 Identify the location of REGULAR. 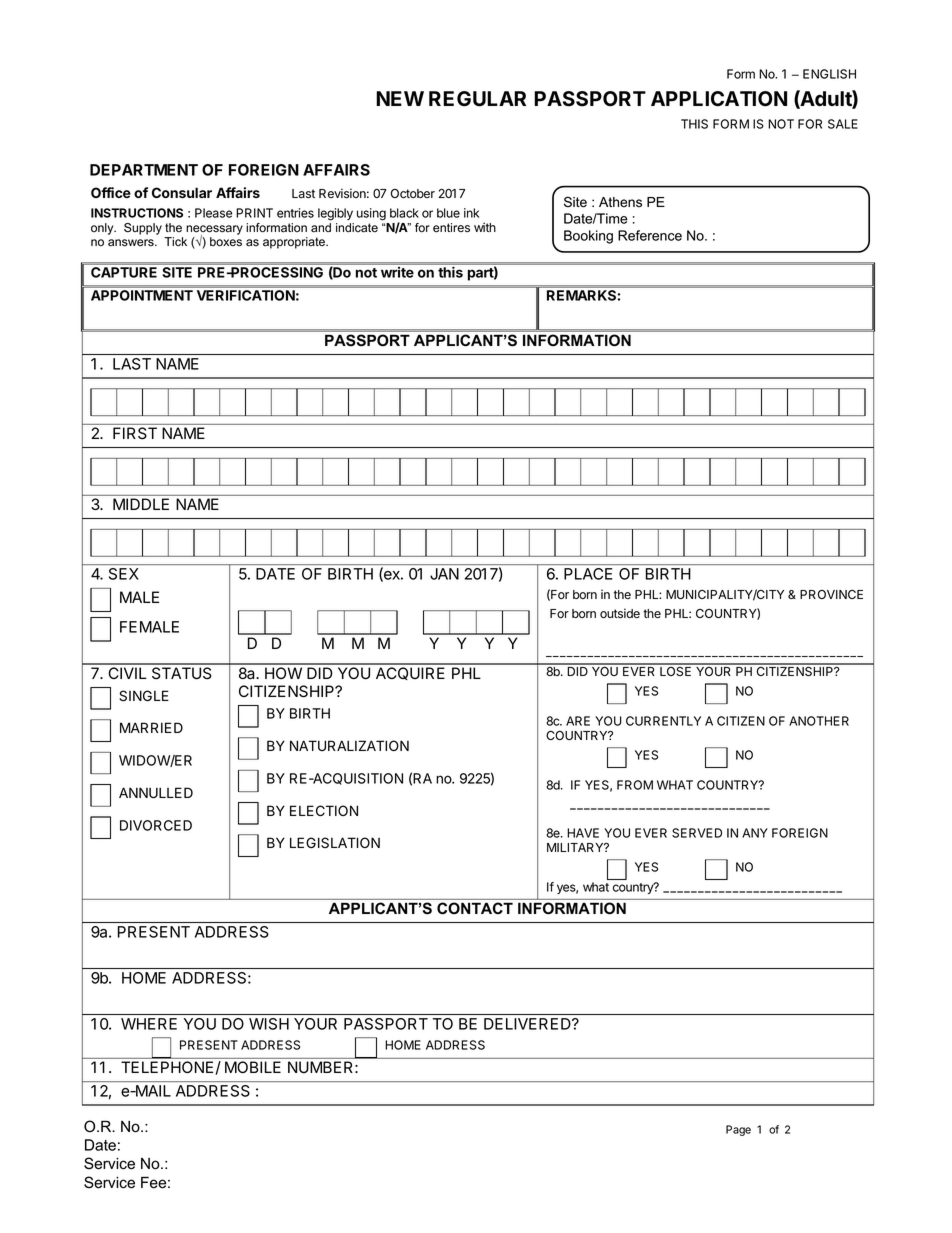
(477, 99).
